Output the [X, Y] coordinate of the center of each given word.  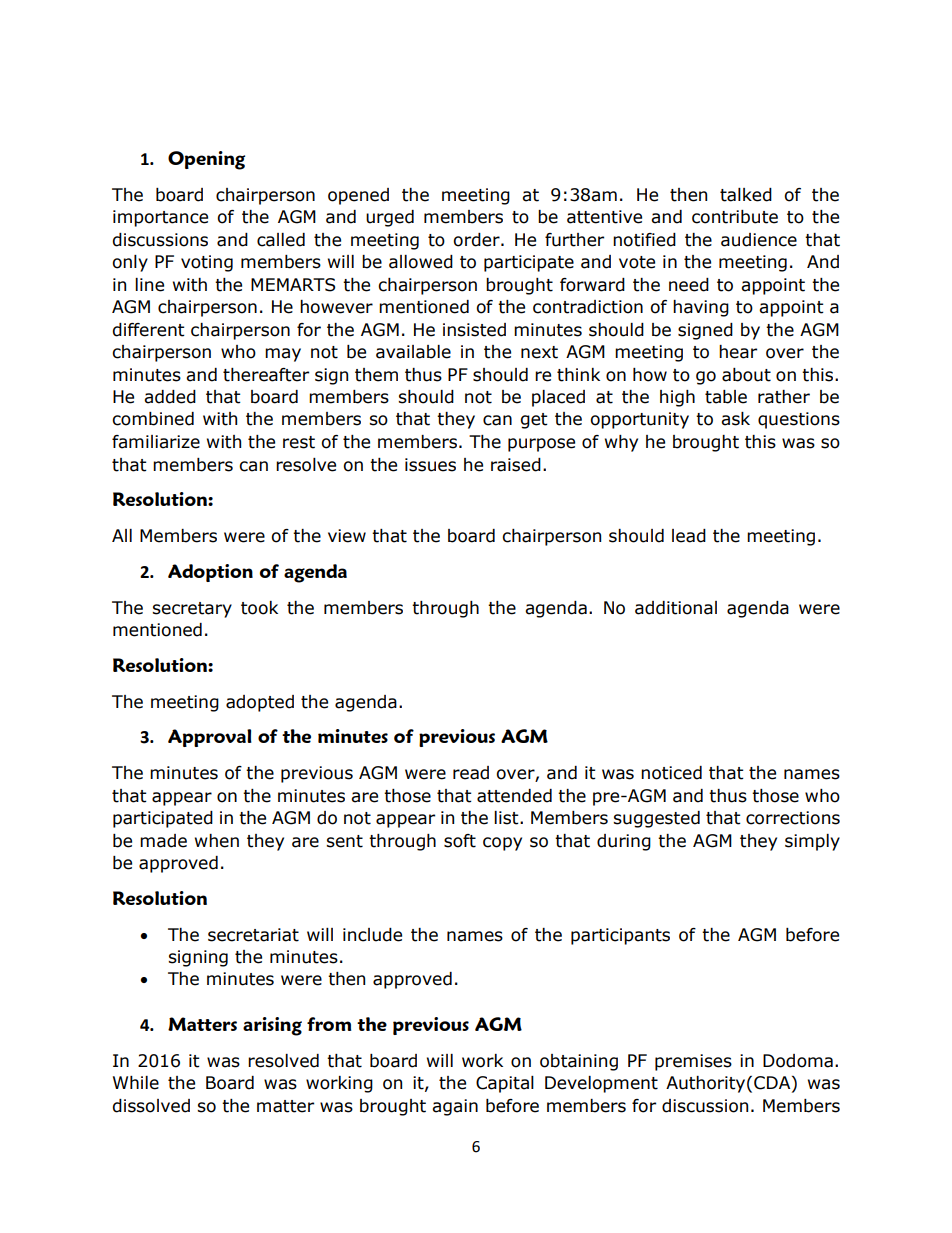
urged [390, 218]
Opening [206, 160]
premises [693, 1062]
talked [746, 195]
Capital [505, 1084]
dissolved [151, 1106]
